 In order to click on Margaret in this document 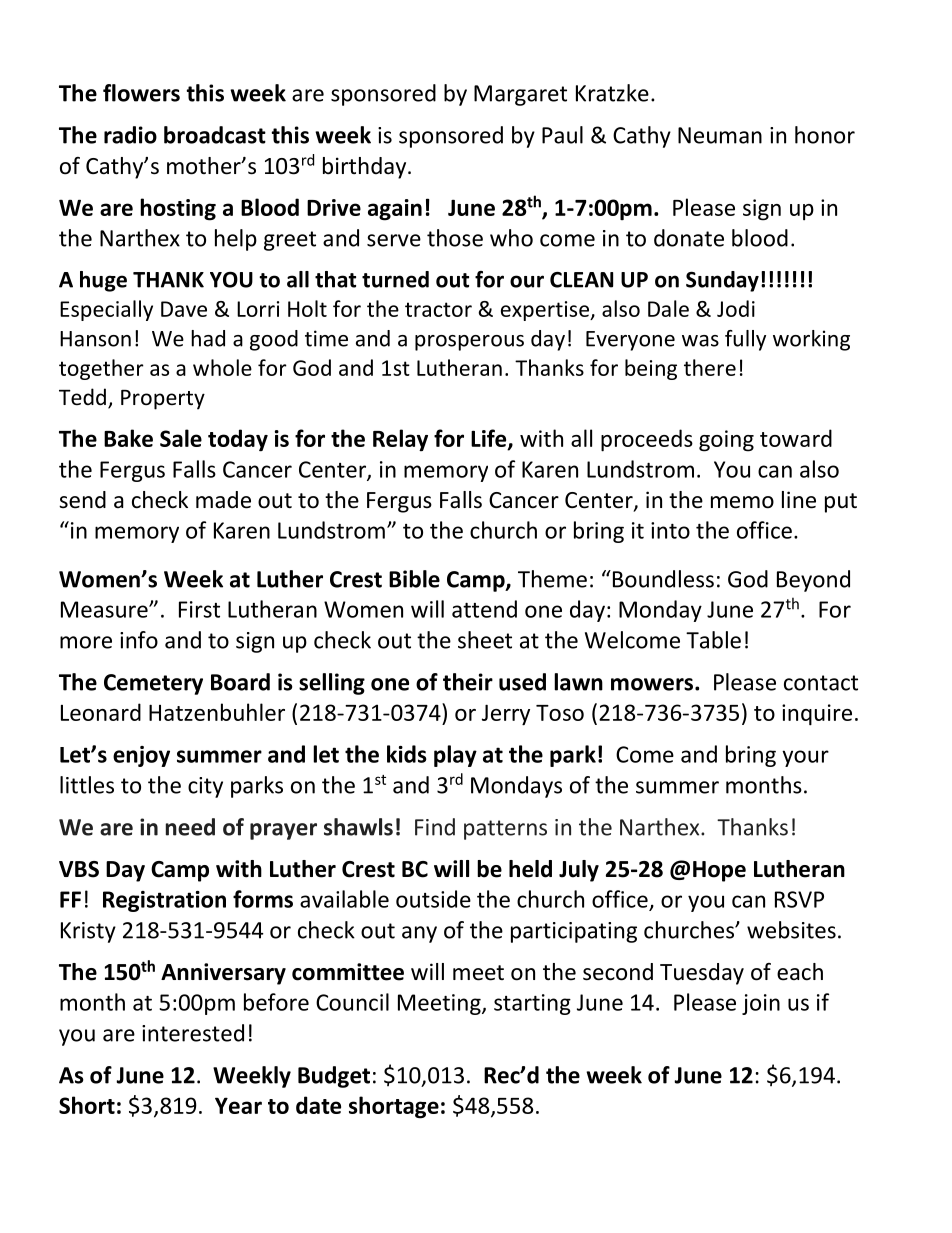, I will do `click(520, 95)`.
